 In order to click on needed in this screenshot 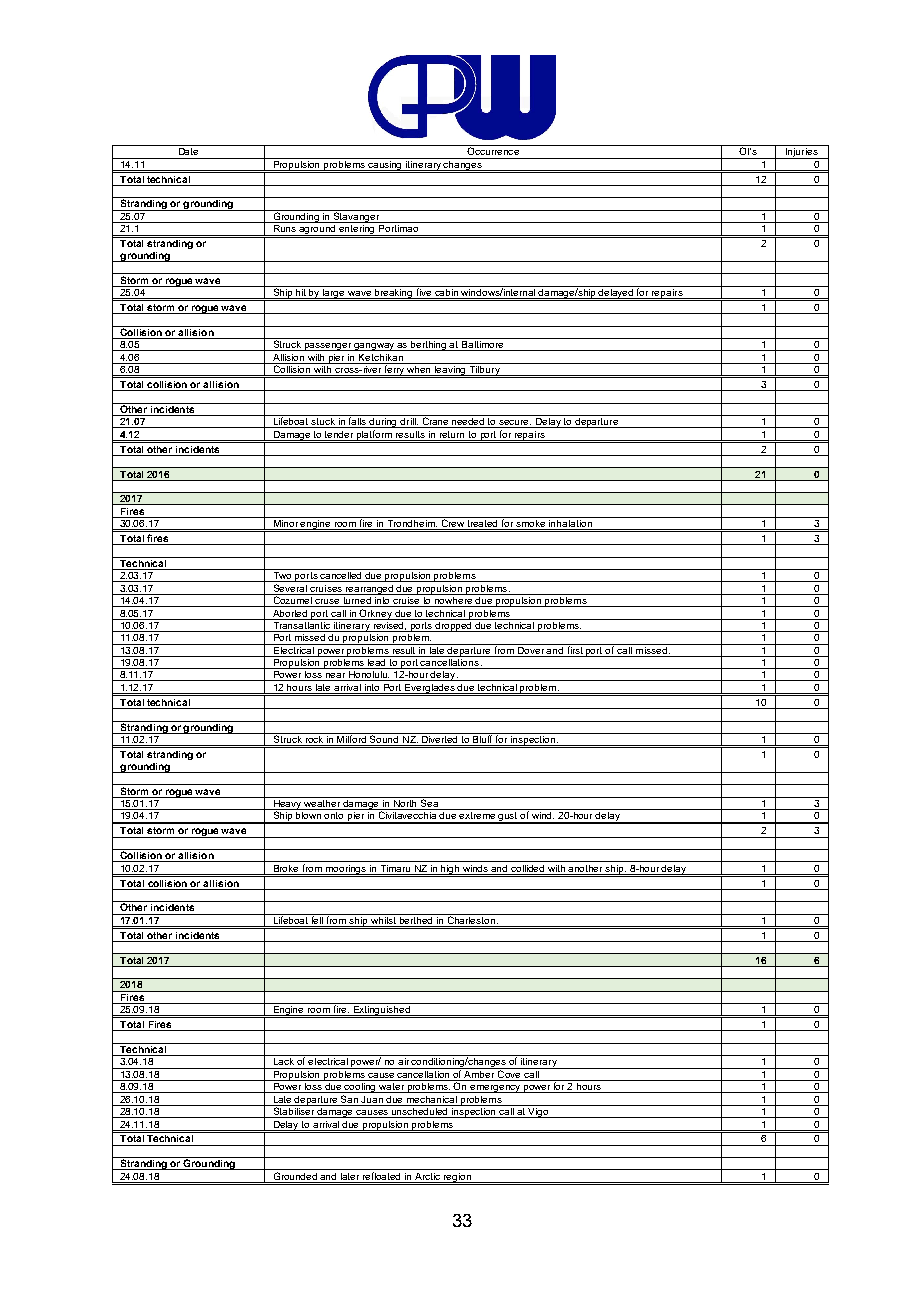, I will do `click(468, 423)`.
